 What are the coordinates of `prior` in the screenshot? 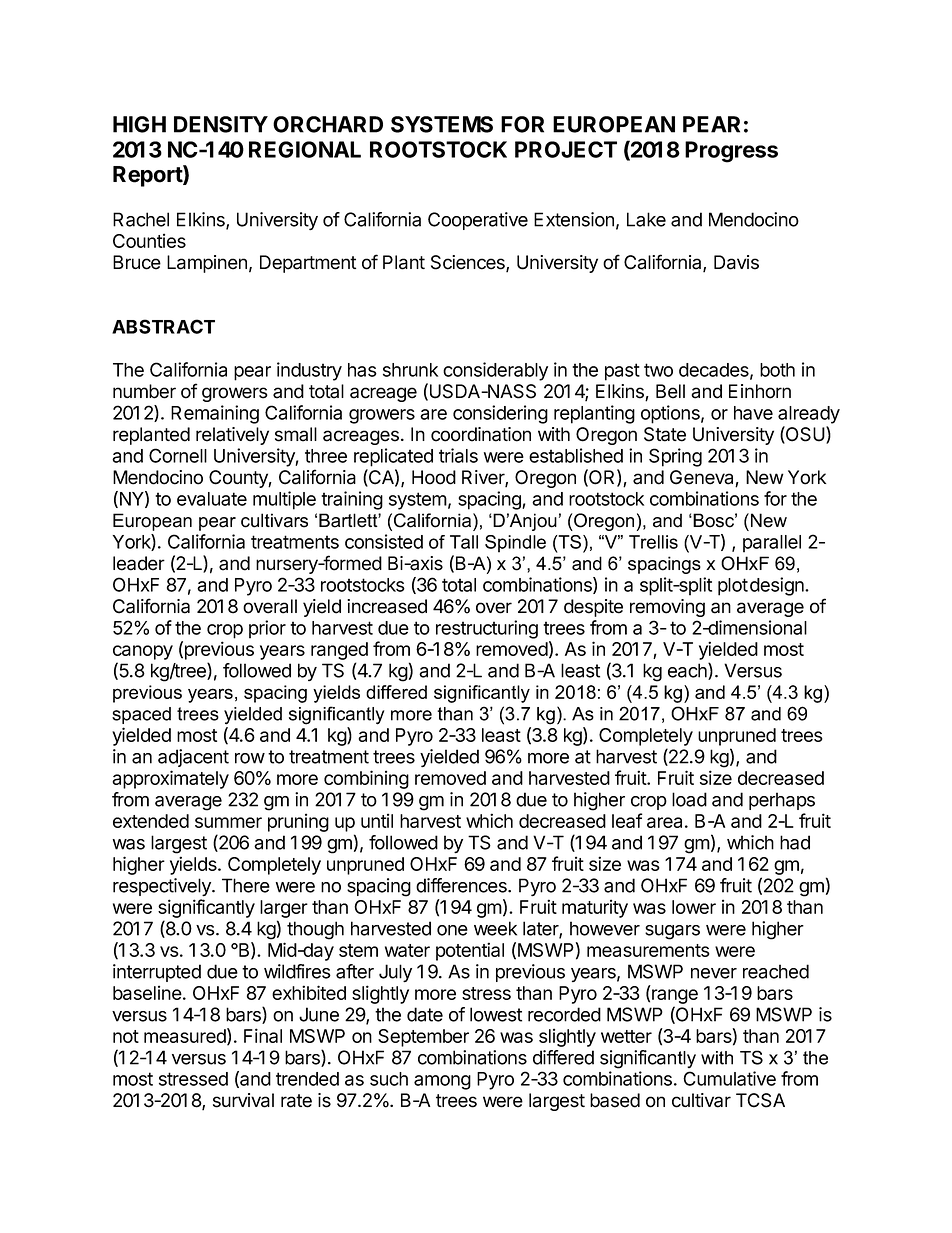 It's located at (267, 629).
